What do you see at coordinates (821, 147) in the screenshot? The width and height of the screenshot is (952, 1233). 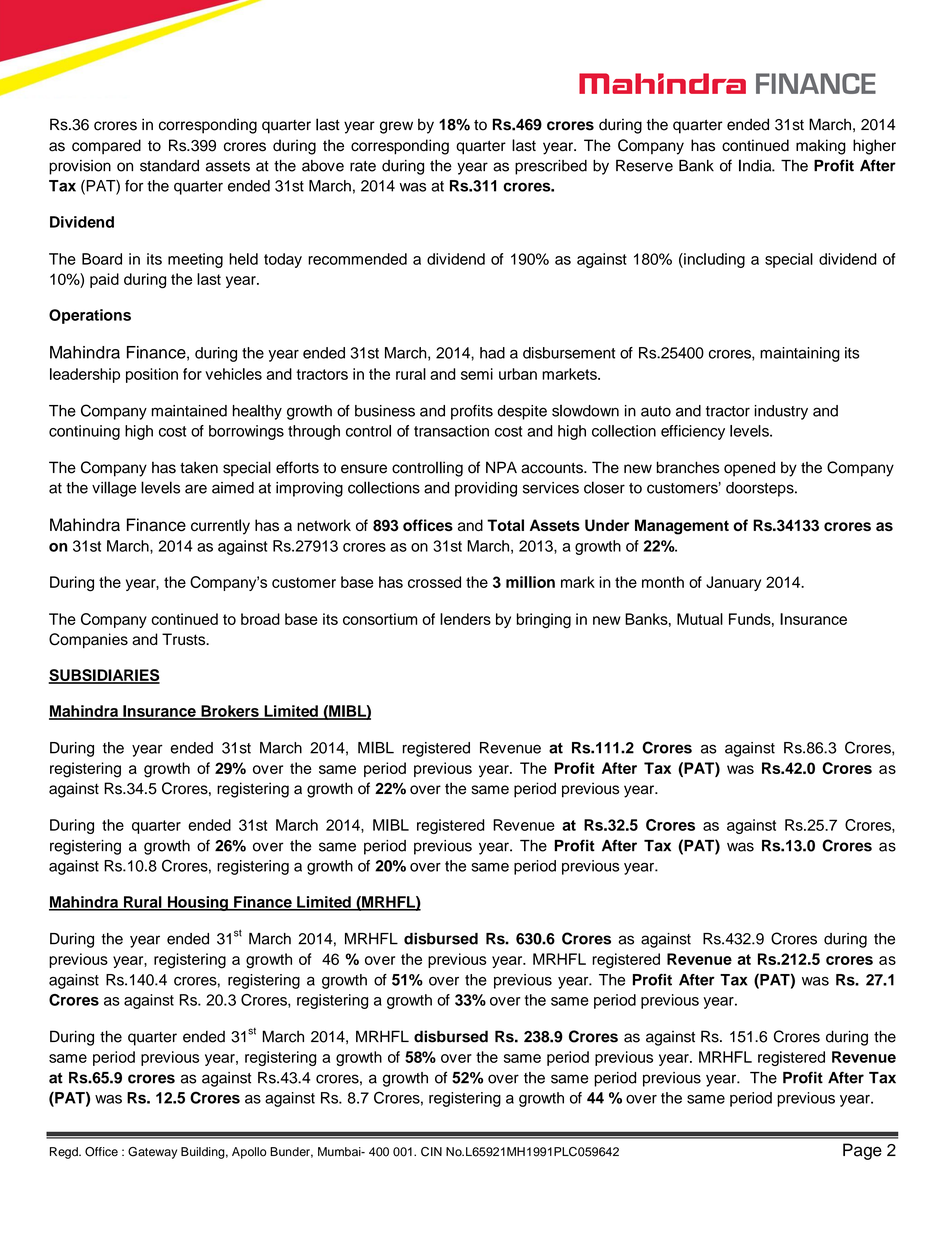 I see `making` at bounding box center [821, 147].
